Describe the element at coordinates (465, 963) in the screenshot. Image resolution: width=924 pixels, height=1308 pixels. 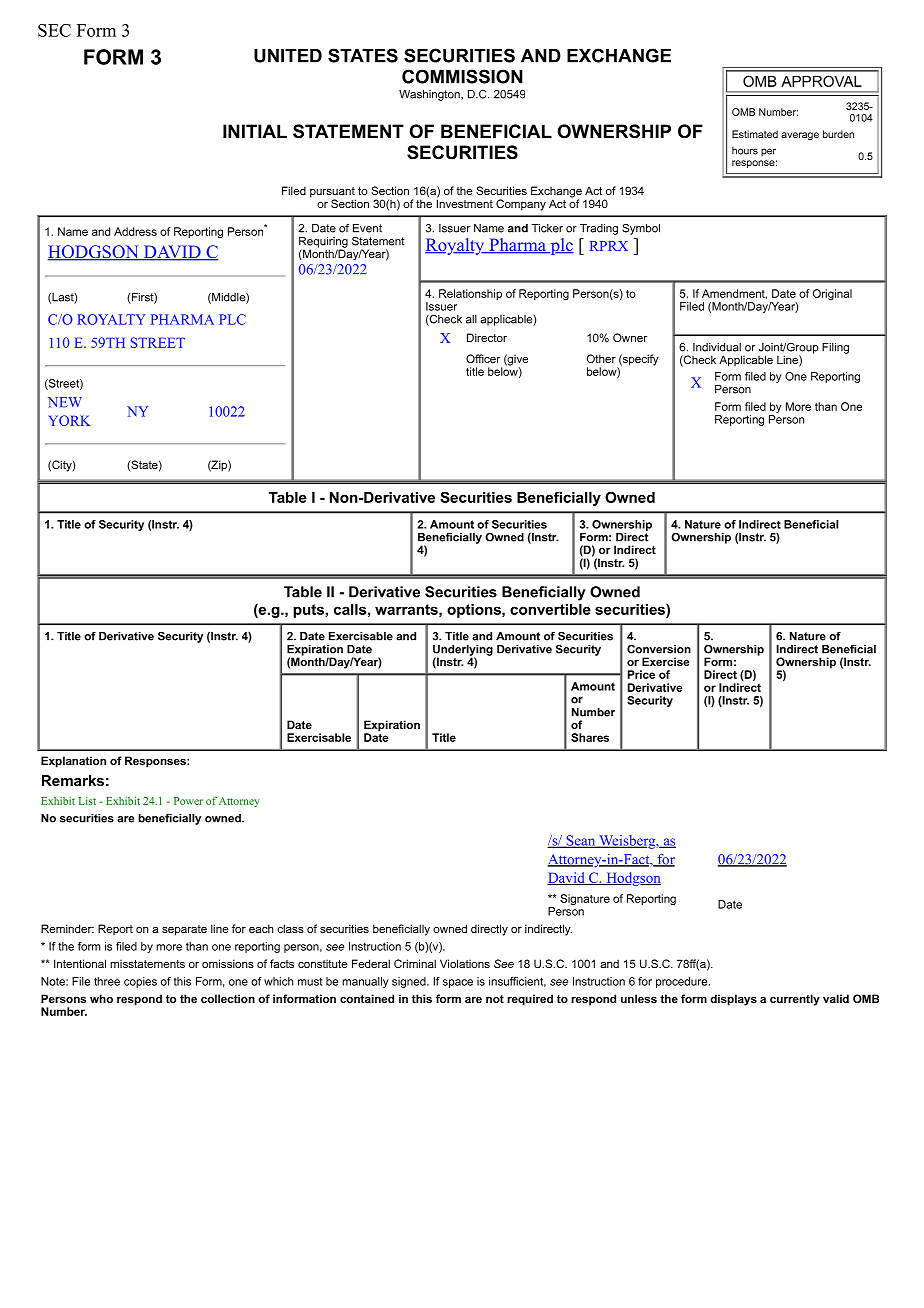
I see `Violations` at that location.
